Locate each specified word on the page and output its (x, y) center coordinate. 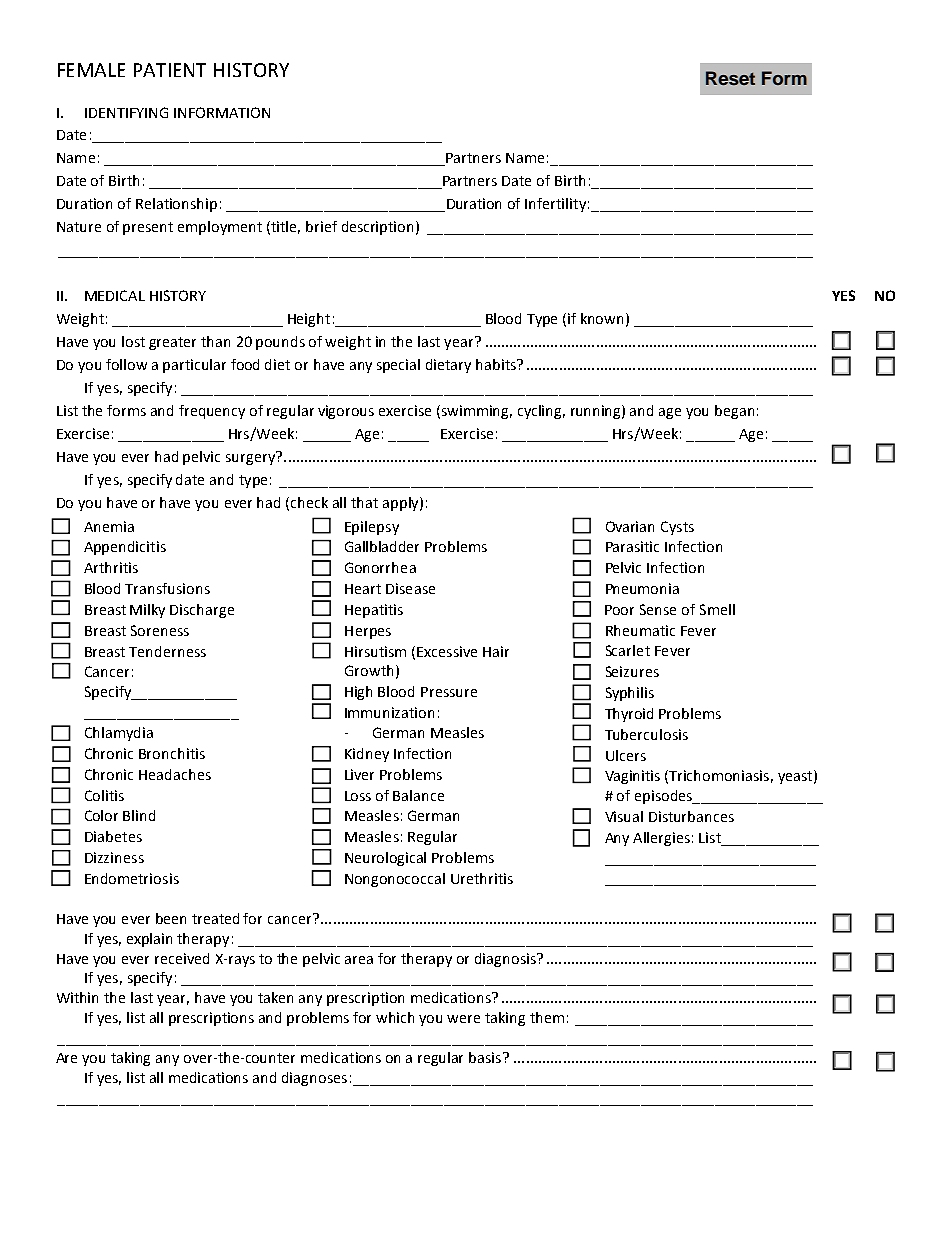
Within (77, 997)
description (377, 228)
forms (126, 410)
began (734, 412)
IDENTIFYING (126, 112)
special (398, 366)
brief (321, 226)
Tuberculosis (646, 734)
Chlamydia (119, 734)
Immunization (389, 712)
